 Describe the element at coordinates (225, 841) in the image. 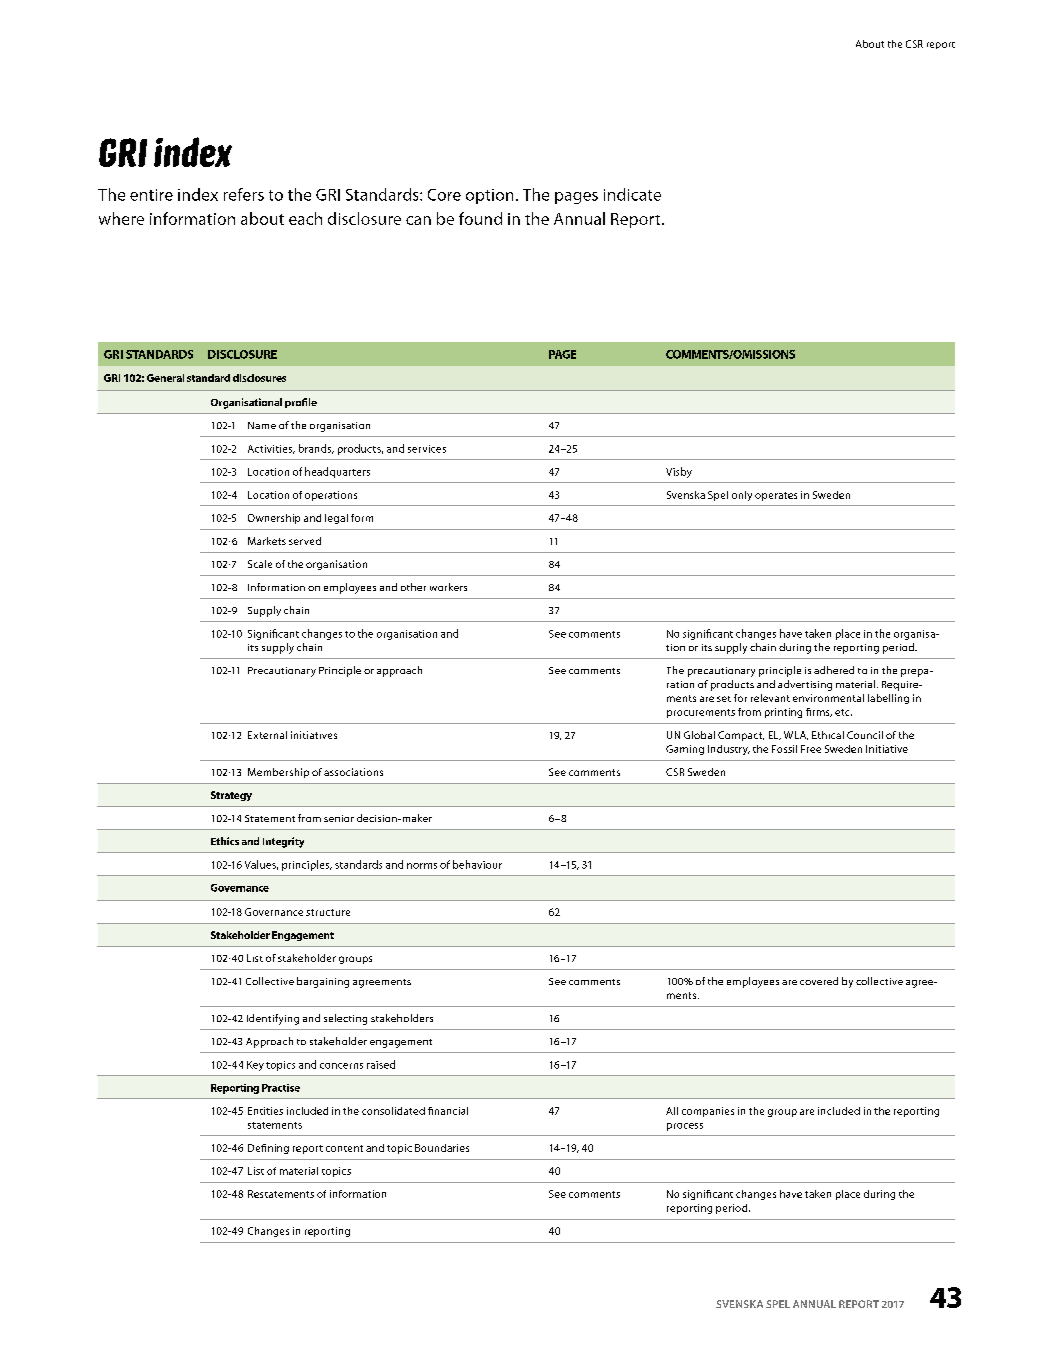

I see `Ethics` at that location.
